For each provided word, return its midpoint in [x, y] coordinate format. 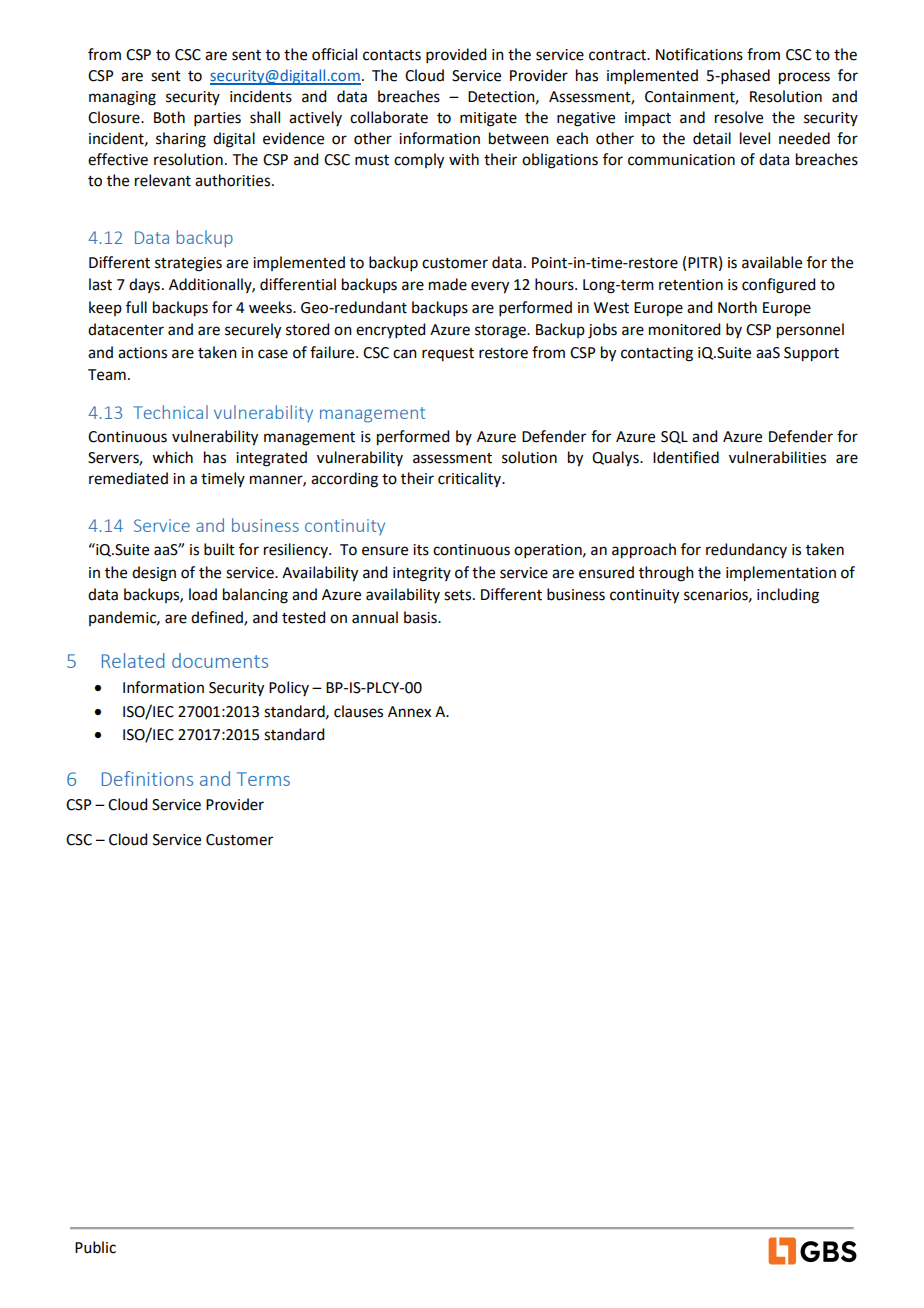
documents [220, 660]
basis [421, 617]
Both [169, 117]
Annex [409, 712]
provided [456, 55]
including [788, 596]
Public [95, 1247]
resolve [739, 117]
